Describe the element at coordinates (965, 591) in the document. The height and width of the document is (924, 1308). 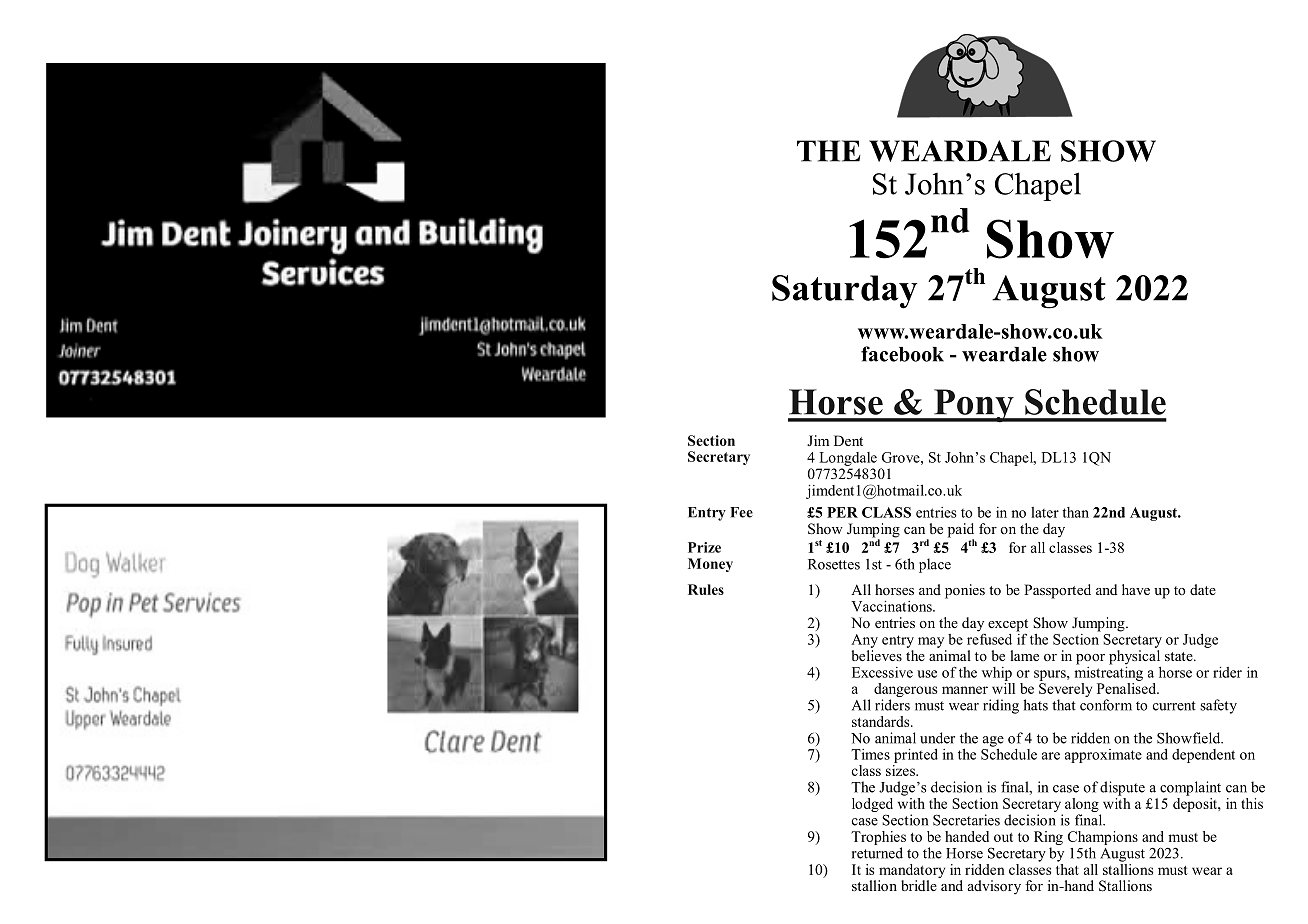
I see `ponies` at that location.
